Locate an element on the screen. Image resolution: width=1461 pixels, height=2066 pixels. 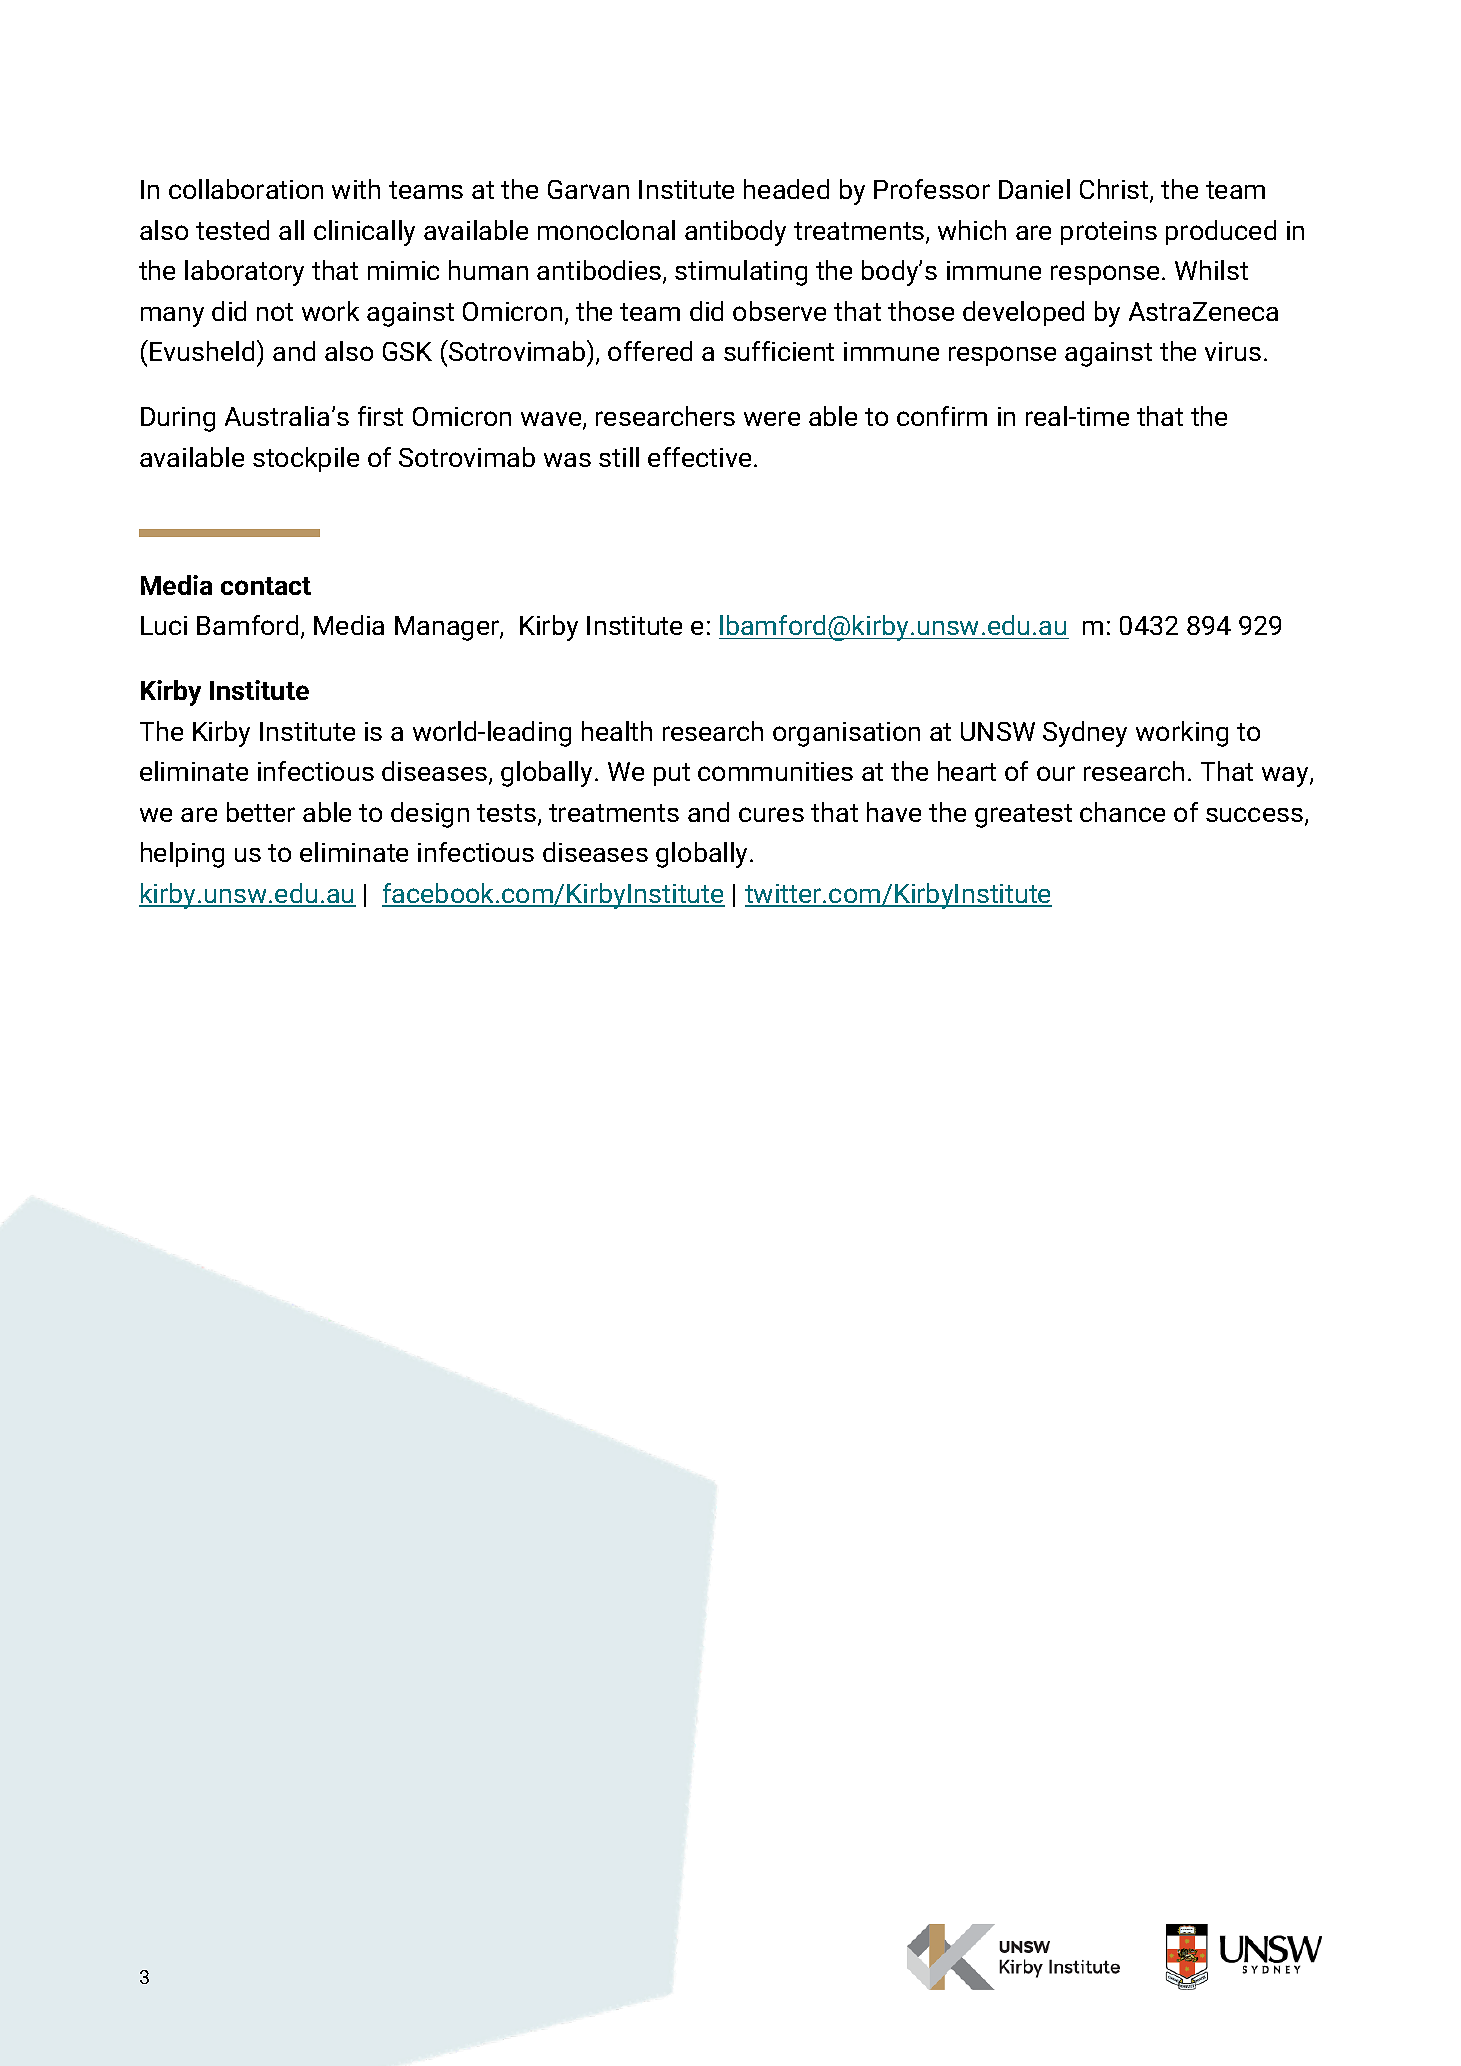
Luci is located at coordinates (164, 625).
